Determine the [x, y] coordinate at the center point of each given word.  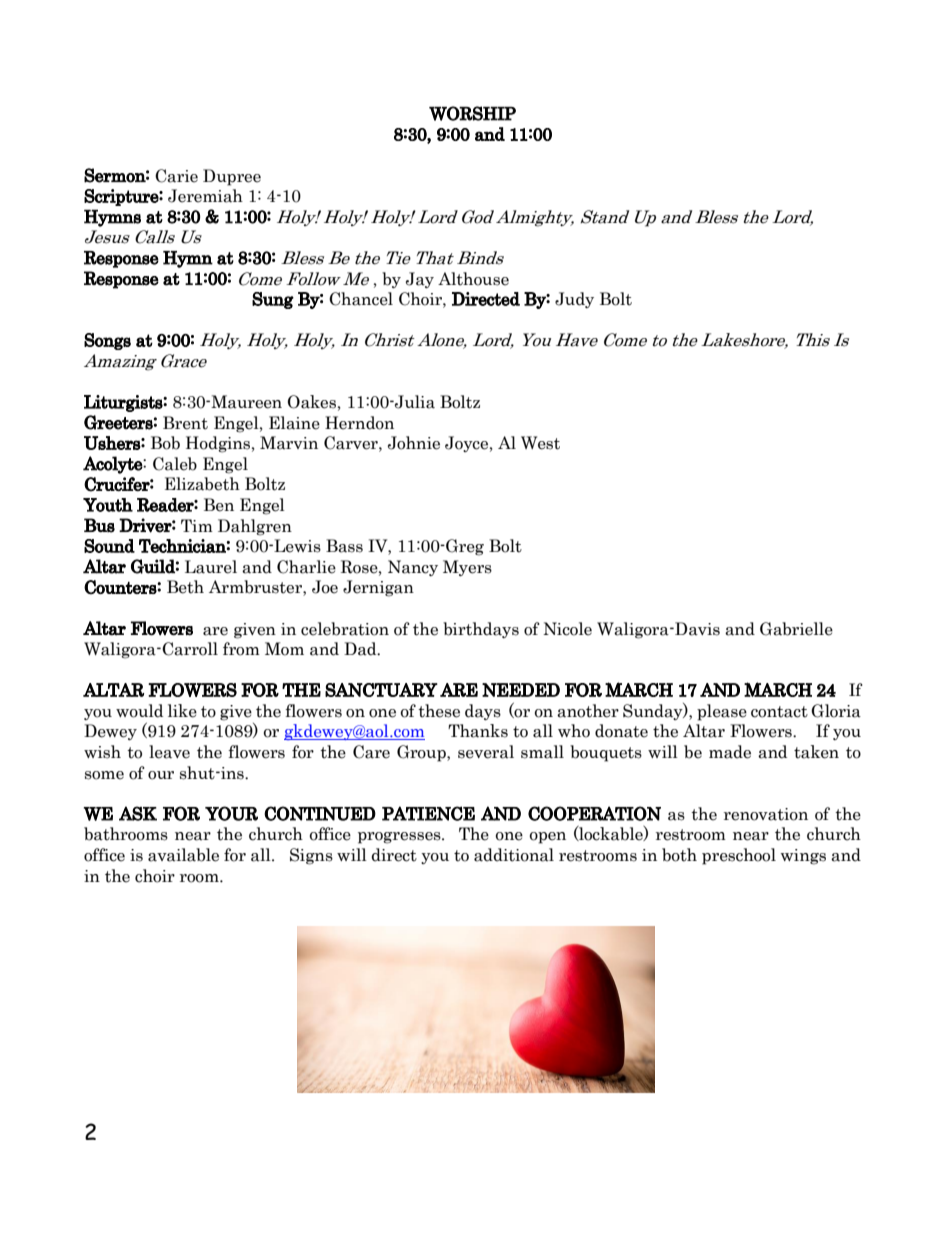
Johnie [414, 443]
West [540, 443]
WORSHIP [472, 113]
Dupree [232, 177]
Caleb [175, 464]
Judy [574, 300]
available [183, 855]
